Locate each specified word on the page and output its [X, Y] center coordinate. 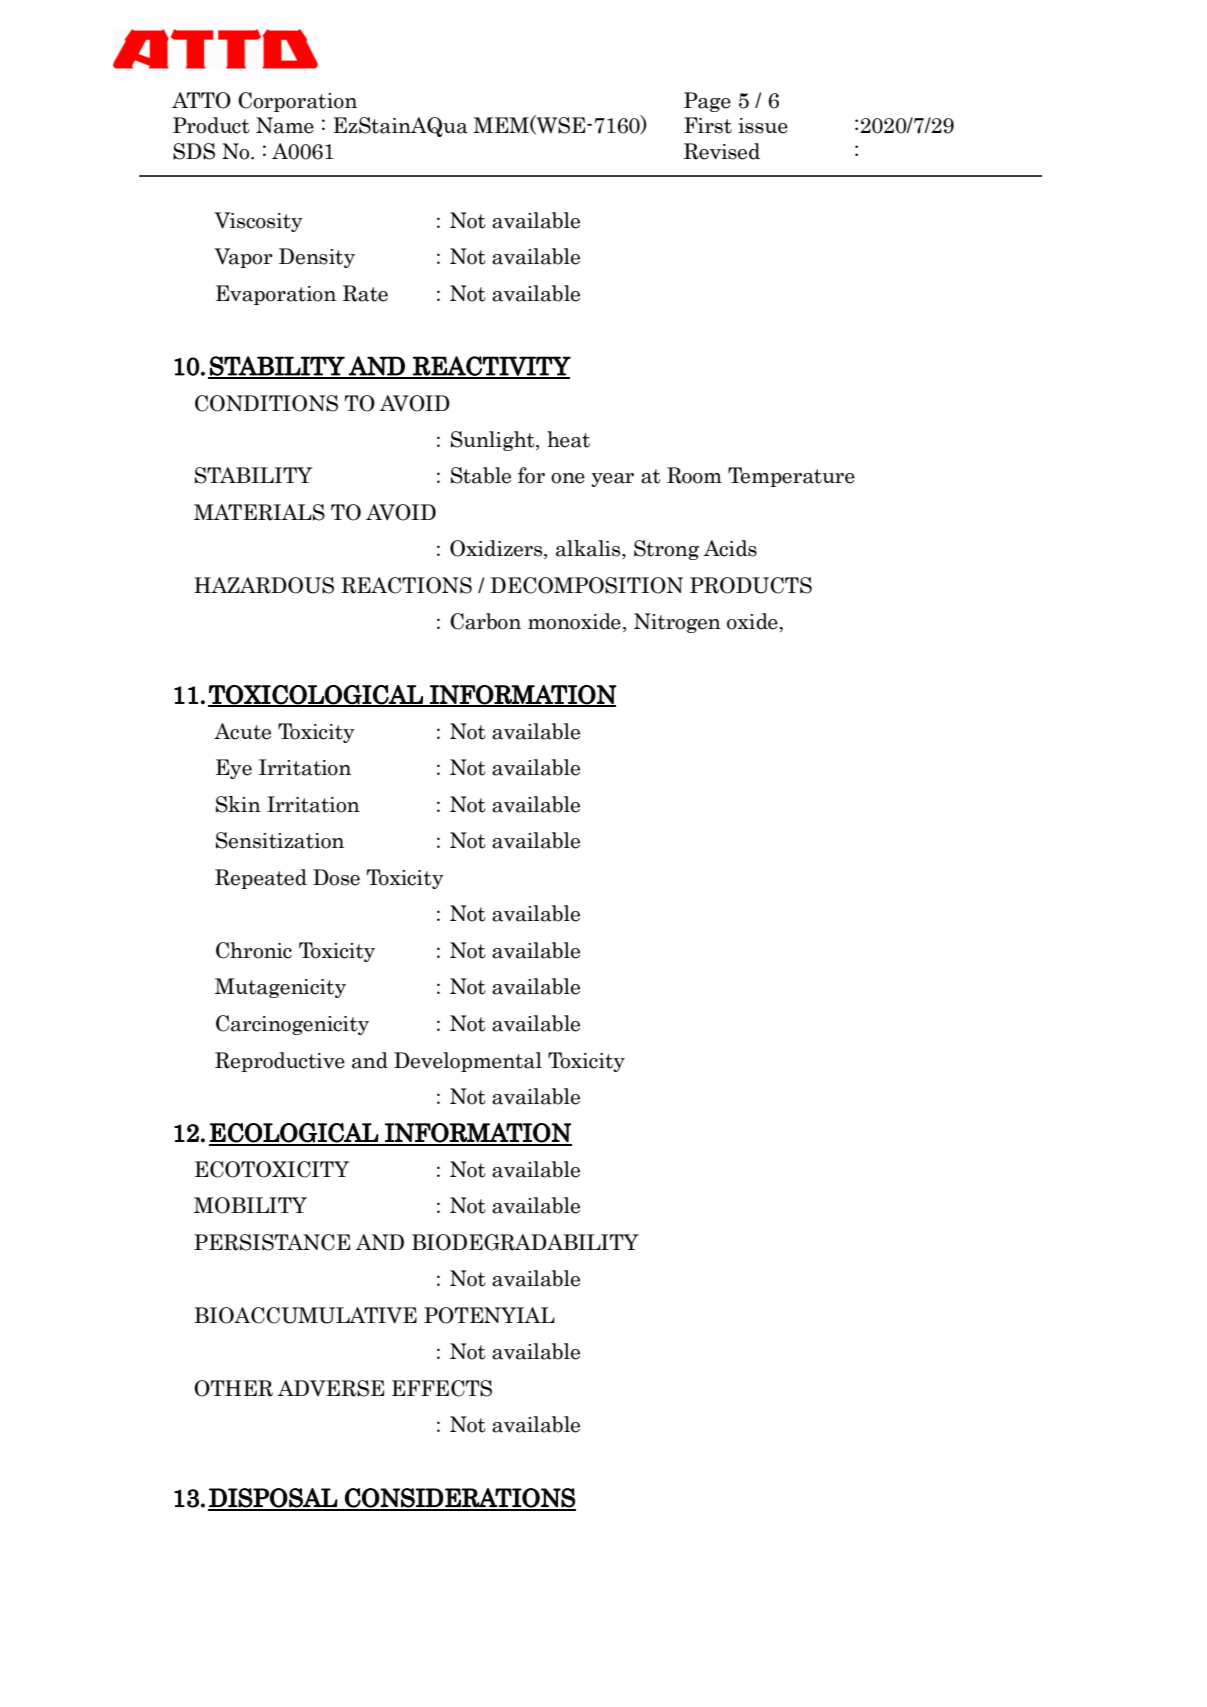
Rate [365, 293]
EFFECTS [442, 1388]
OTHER [233, 1388]
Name [285, 125]
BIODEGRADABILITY [525, 1242]
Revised [722, 151]
